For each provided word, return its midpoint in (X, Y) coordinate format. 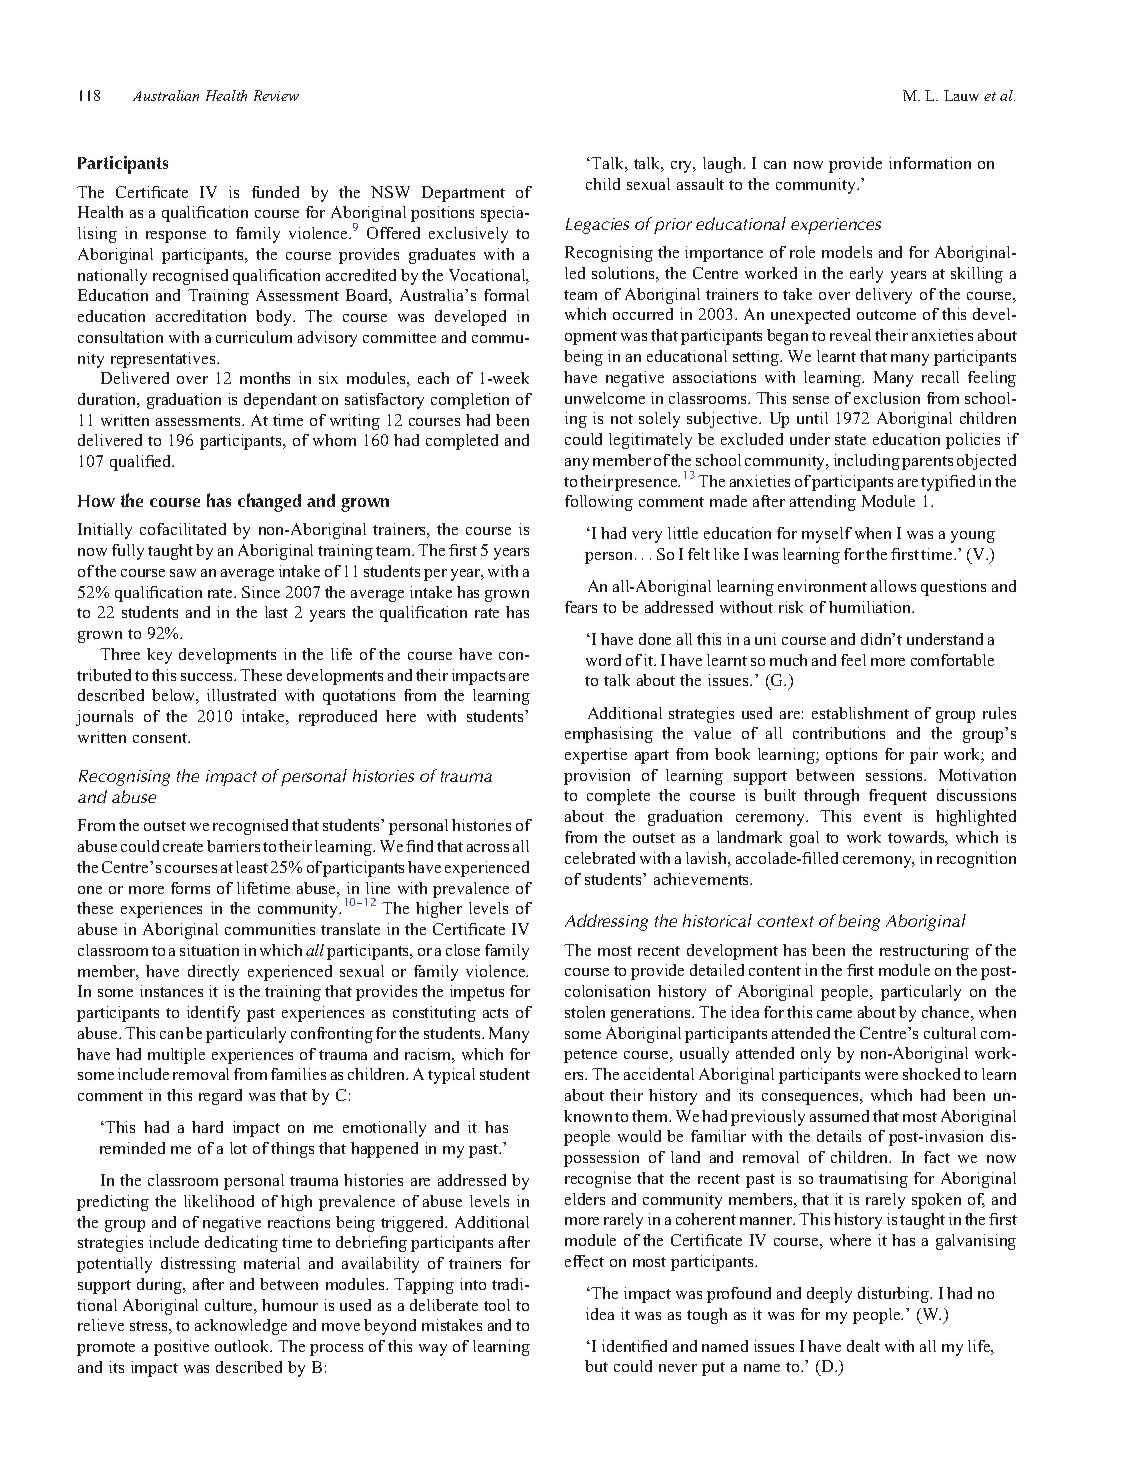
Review (276, 95)
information (930, 163)
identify (213, 1014)
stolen (585, 1012)
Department (463, 194)
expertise (596, 756)
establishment (860, 713)
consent (161, 738)
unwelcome (605, 398)
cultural (950, 1033)
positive (181, 1348)
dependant (280, 401)
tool (497, 1305)
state (850, 440)
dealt (863, 1346)
